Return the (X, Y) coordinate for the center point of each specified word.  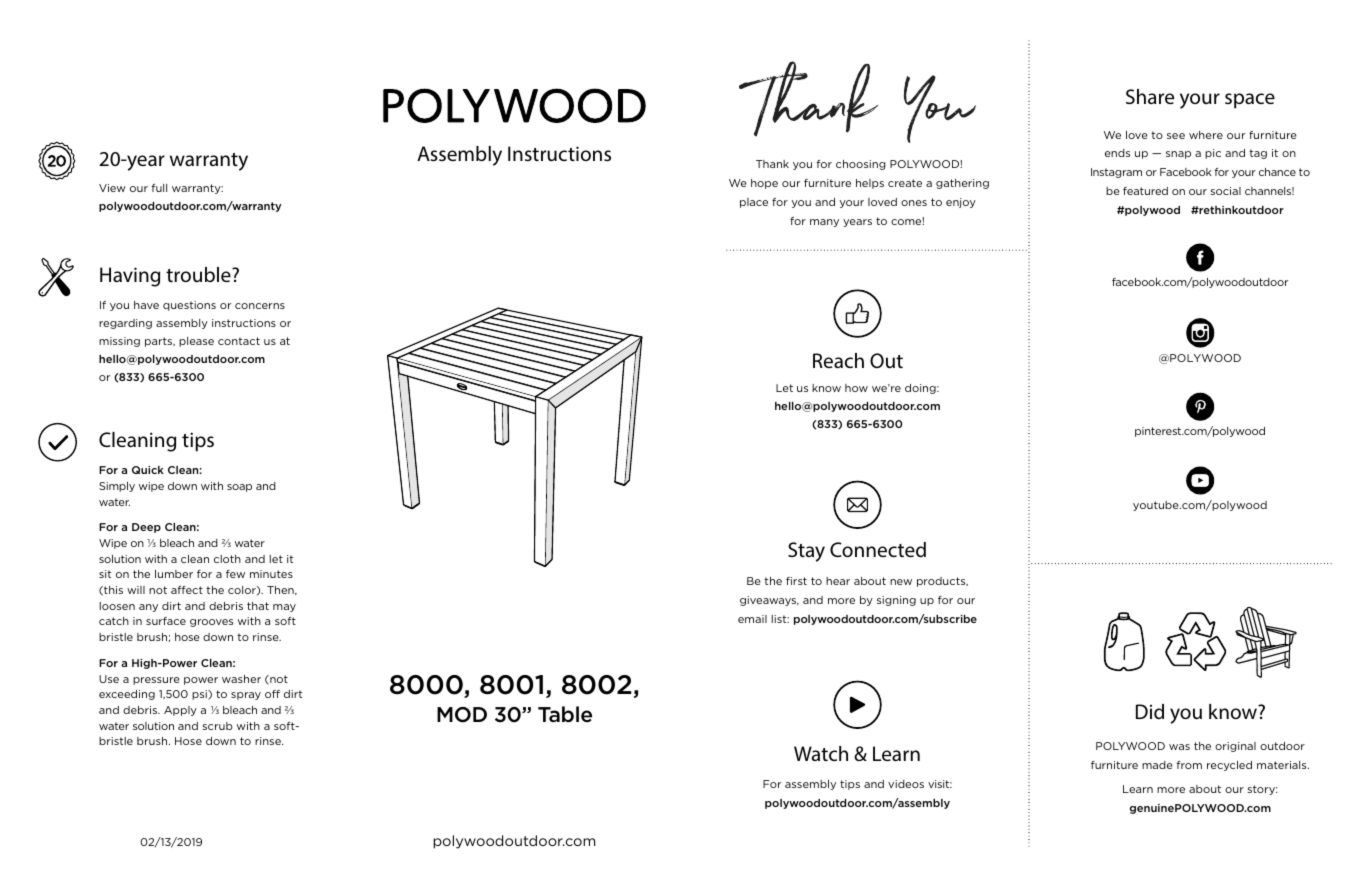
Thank (772, 164)
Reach (838, 360)
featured (1145, 191)
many (824, 223)
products (942, 582)
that (258, 606)
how (856, 388)
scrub (218, 726)
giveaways (769, 601)
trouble (199, 274)
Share (1150, 96)
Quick (148, 470)
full (159, 188)
